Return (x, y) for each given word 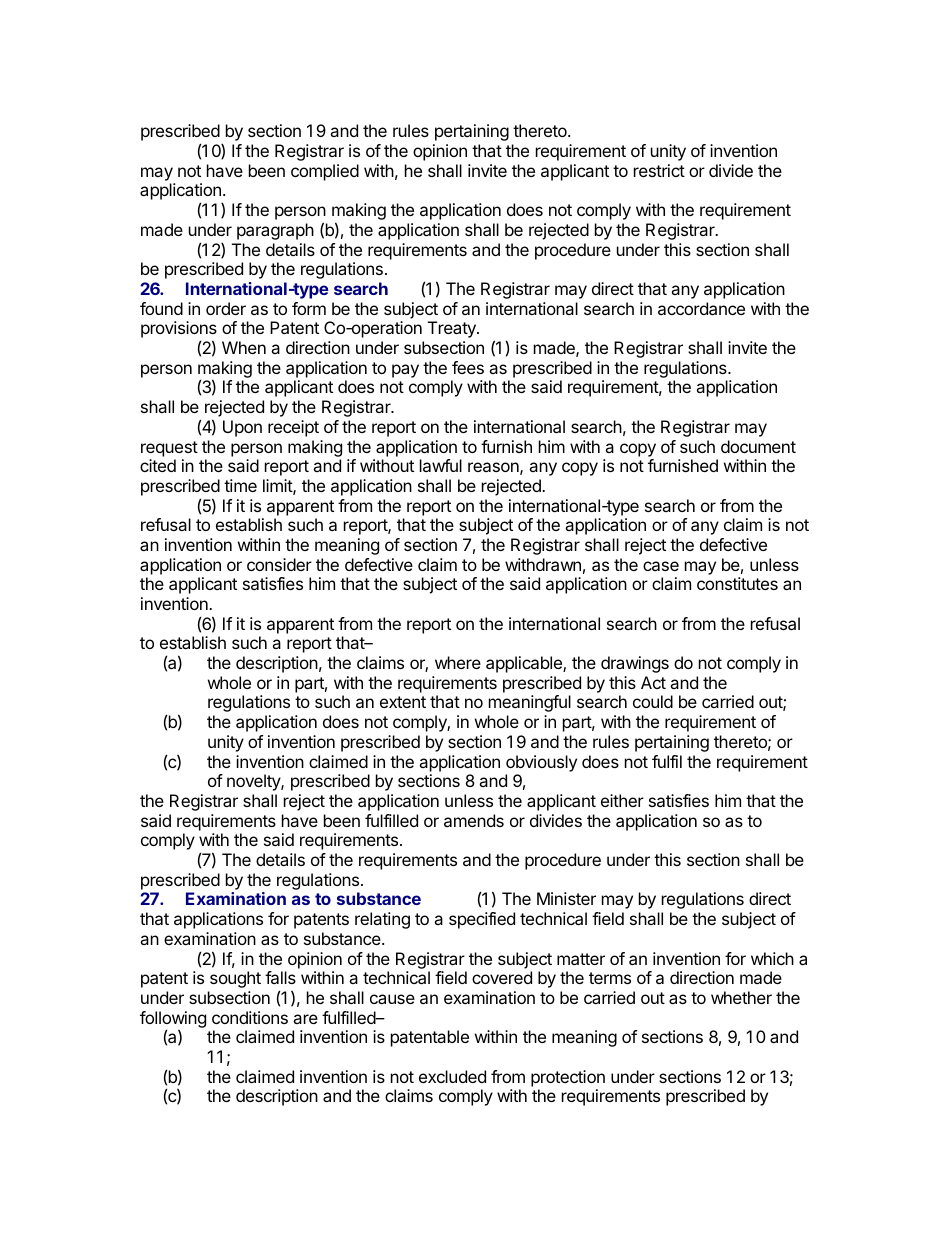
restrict (659, 170)
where (458, 662)
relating (382, 920)
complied (325, 172)
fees (468, 367)
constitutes (737, 583)
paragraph (275, 231)
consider (279, 564)
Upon (242, 428)
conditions (250, 1017)
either (622, 800)
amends (474, 820)
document (758, 446)
